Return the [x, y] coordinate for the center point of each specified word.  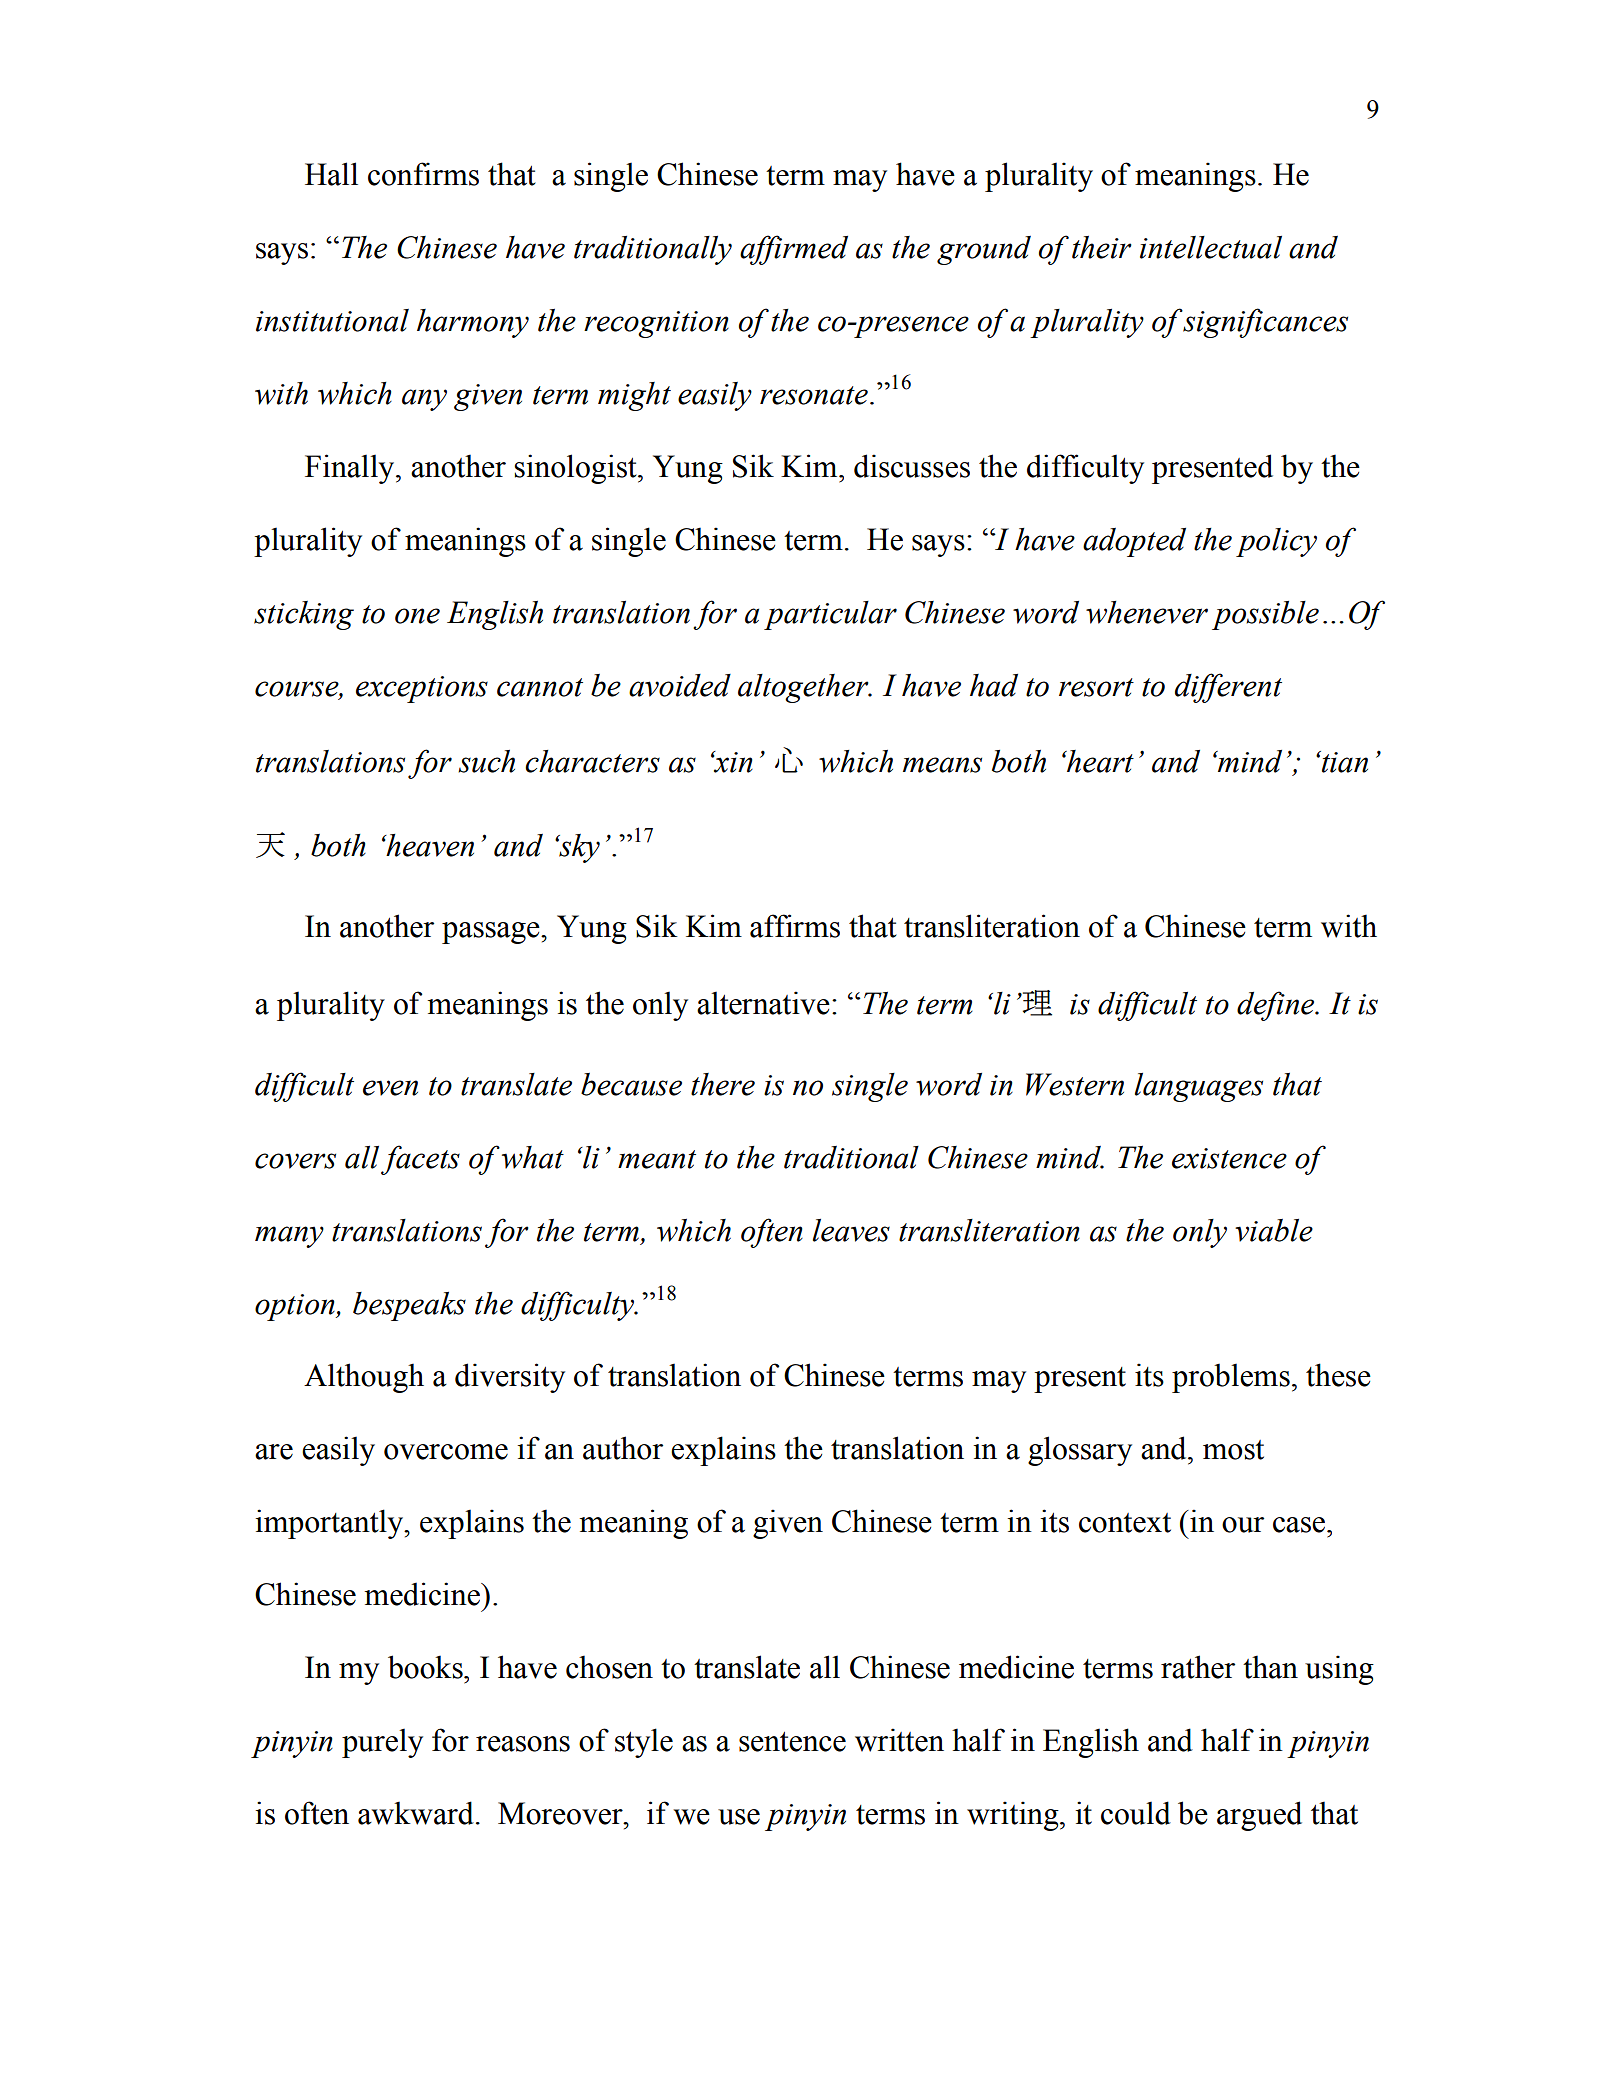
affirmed [794, 250]
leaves [851, 1230]
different [1228, 688]
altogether [804, 688]
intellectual [1211, 247]
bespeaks [409, 1306]
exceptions [422, 689]
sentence [792, 1742]
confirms [423, 174]
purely [382, 1743]
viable [1274, 1230]
